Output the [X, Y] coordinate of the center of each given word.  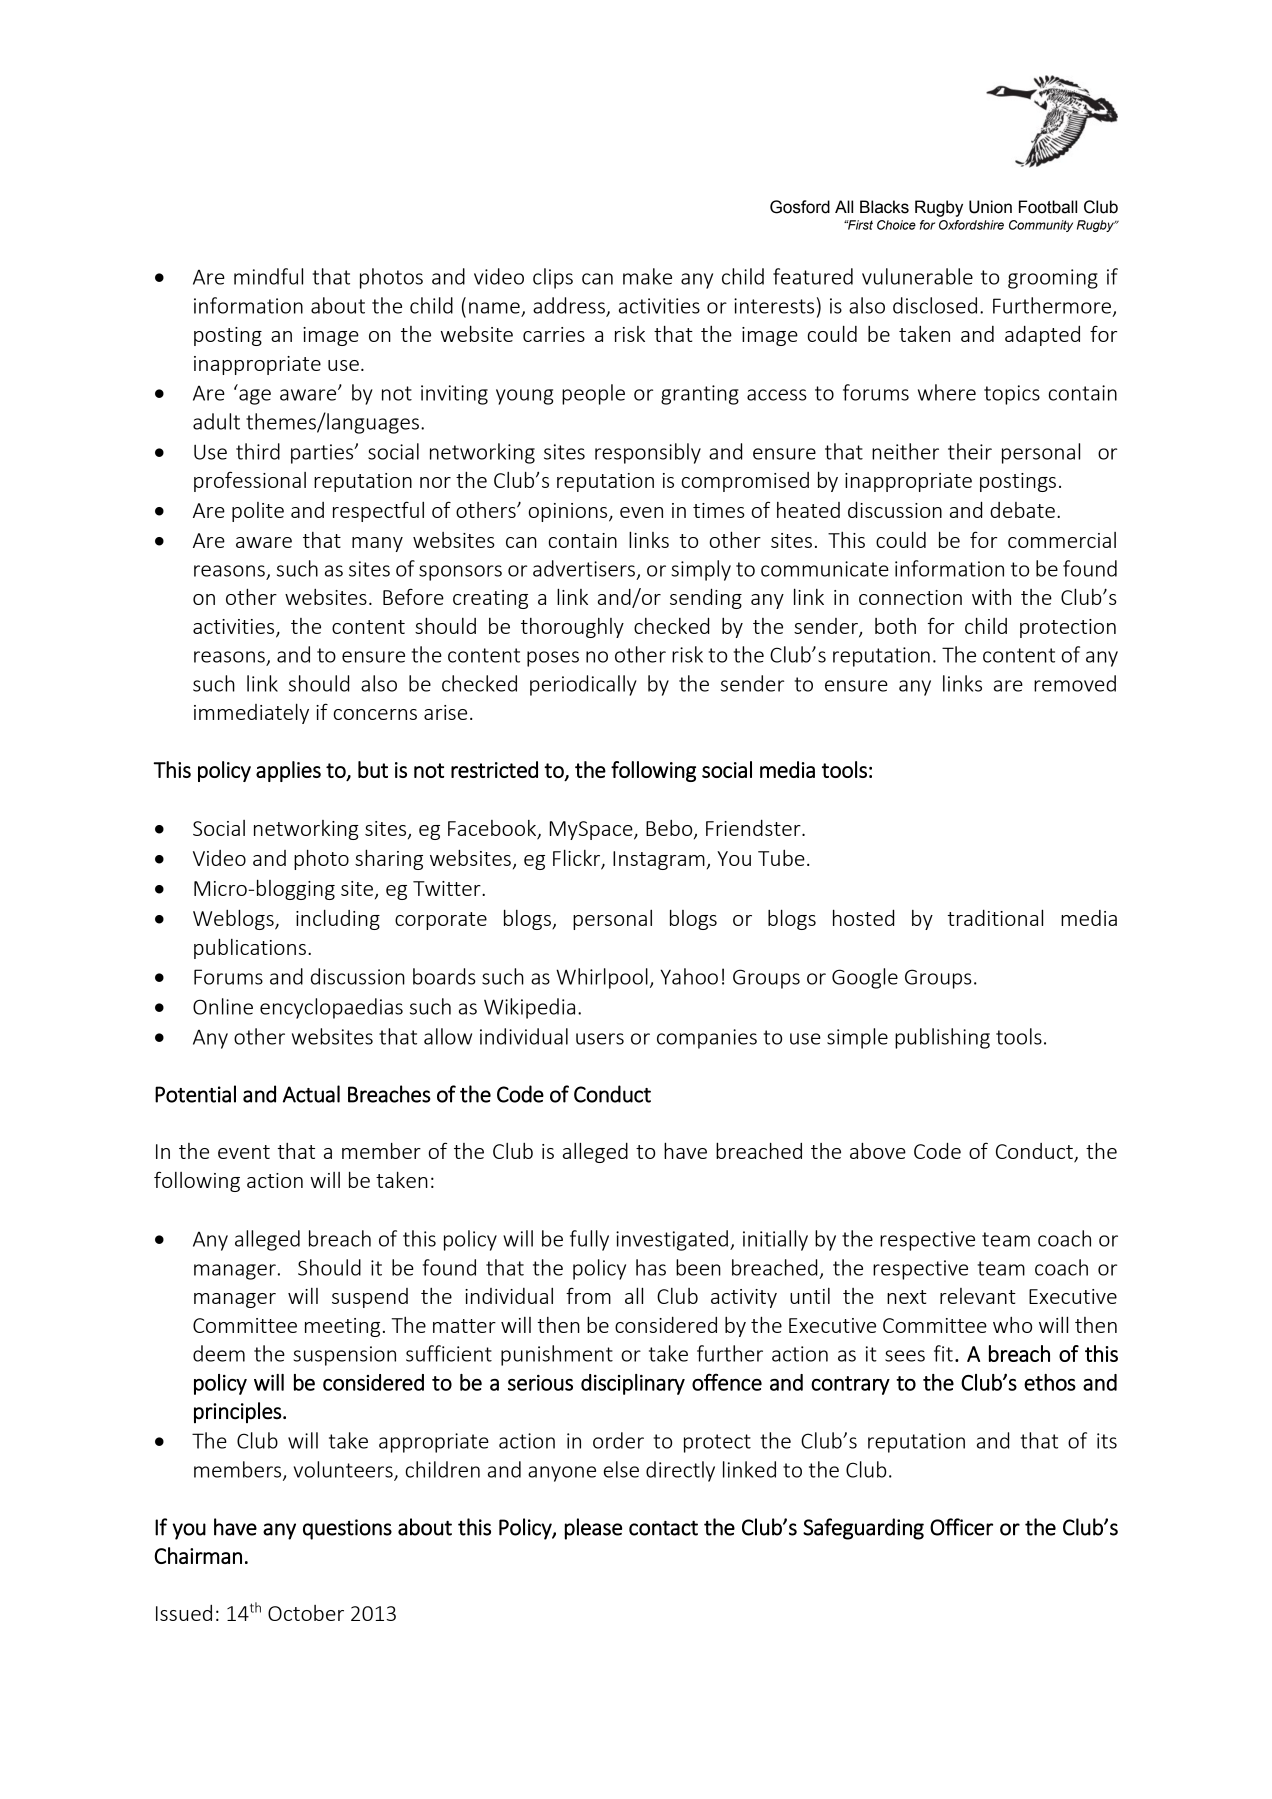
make [647, 276]
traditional [995, 917]
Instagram [659, 860]
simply [701, 570]
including [338, 919]
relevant [978, 1296]
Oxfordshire [971, 225]
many [377, 544]
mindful [268, 276]
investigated [672, 1240]
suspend [370, 1298]
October [306, 1613]
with [991, 597]
